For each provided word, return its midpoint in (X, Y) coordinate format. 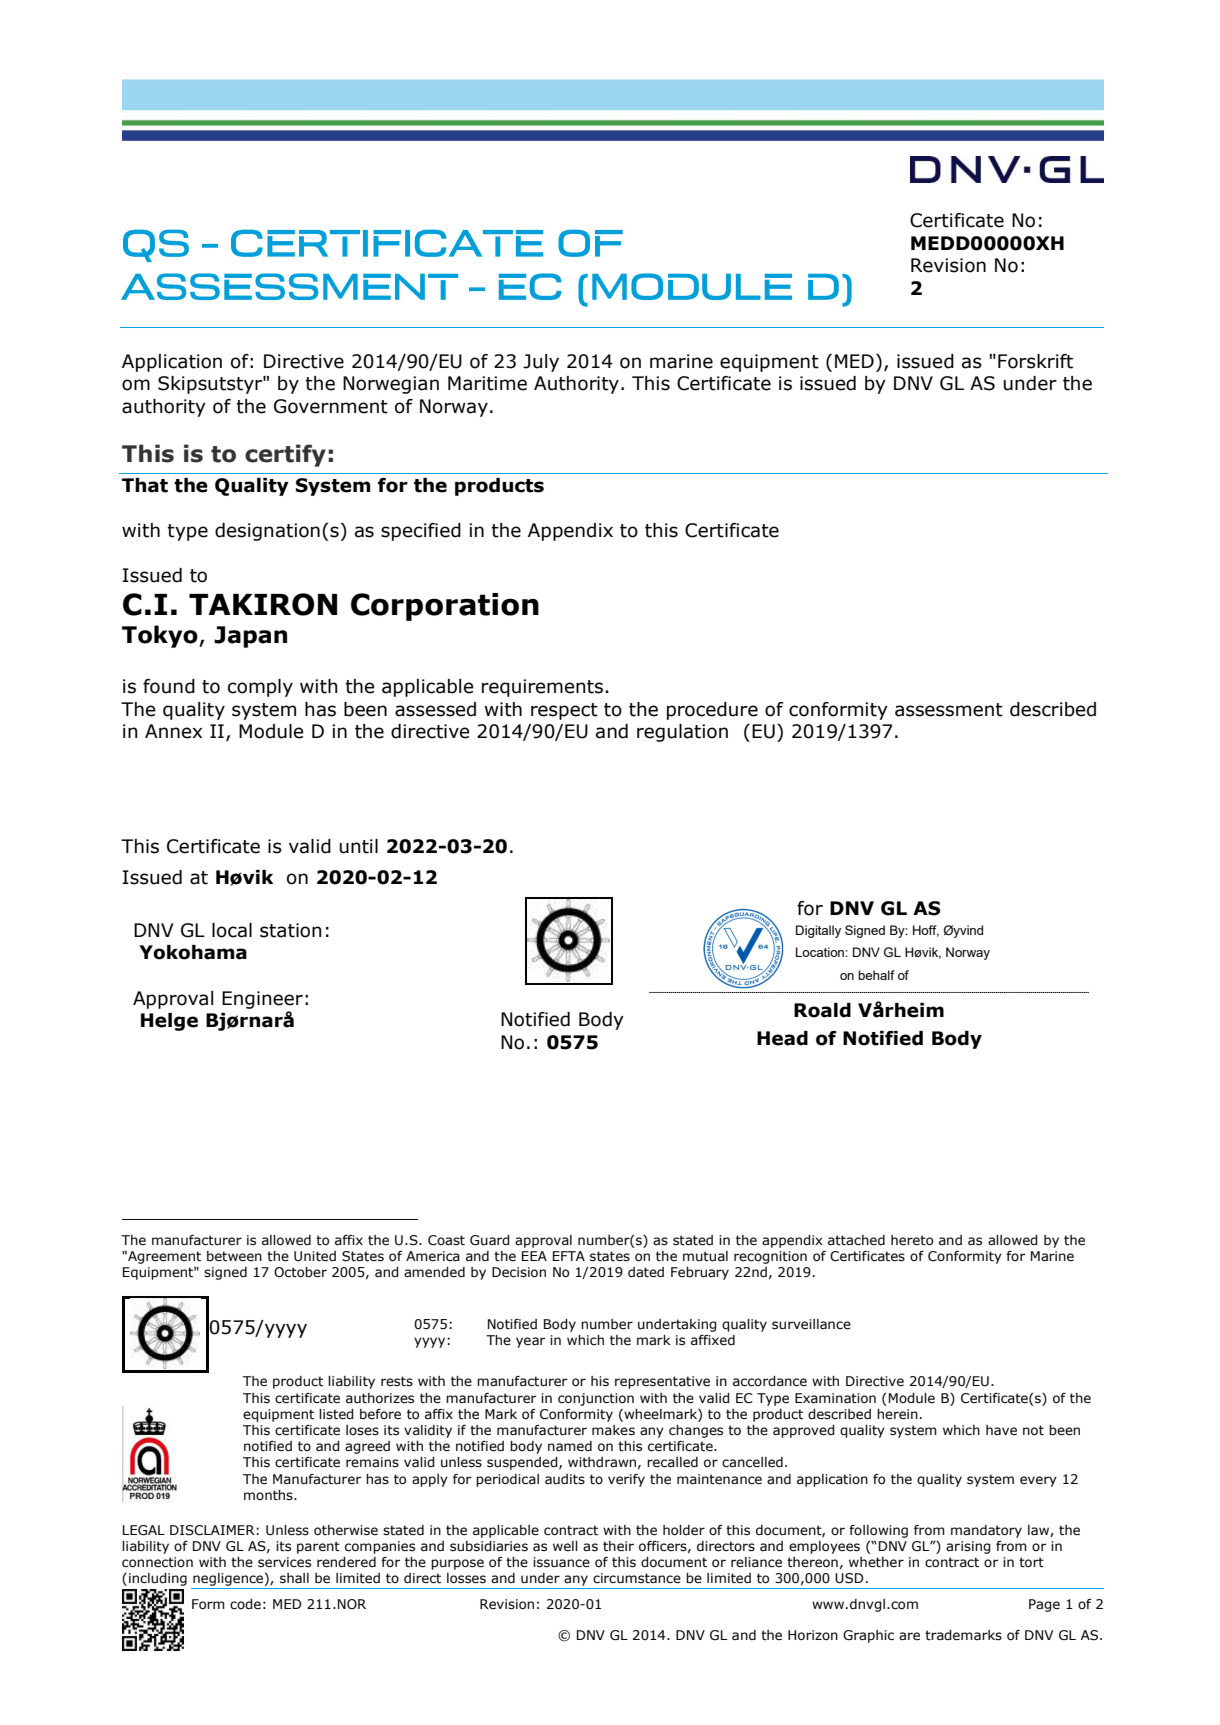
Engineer (262, 1000)
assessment (949, 710)
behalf (876, 975)
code (245, 1604)
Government (331, 406)
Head (782, 1038)
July (541, 363)
